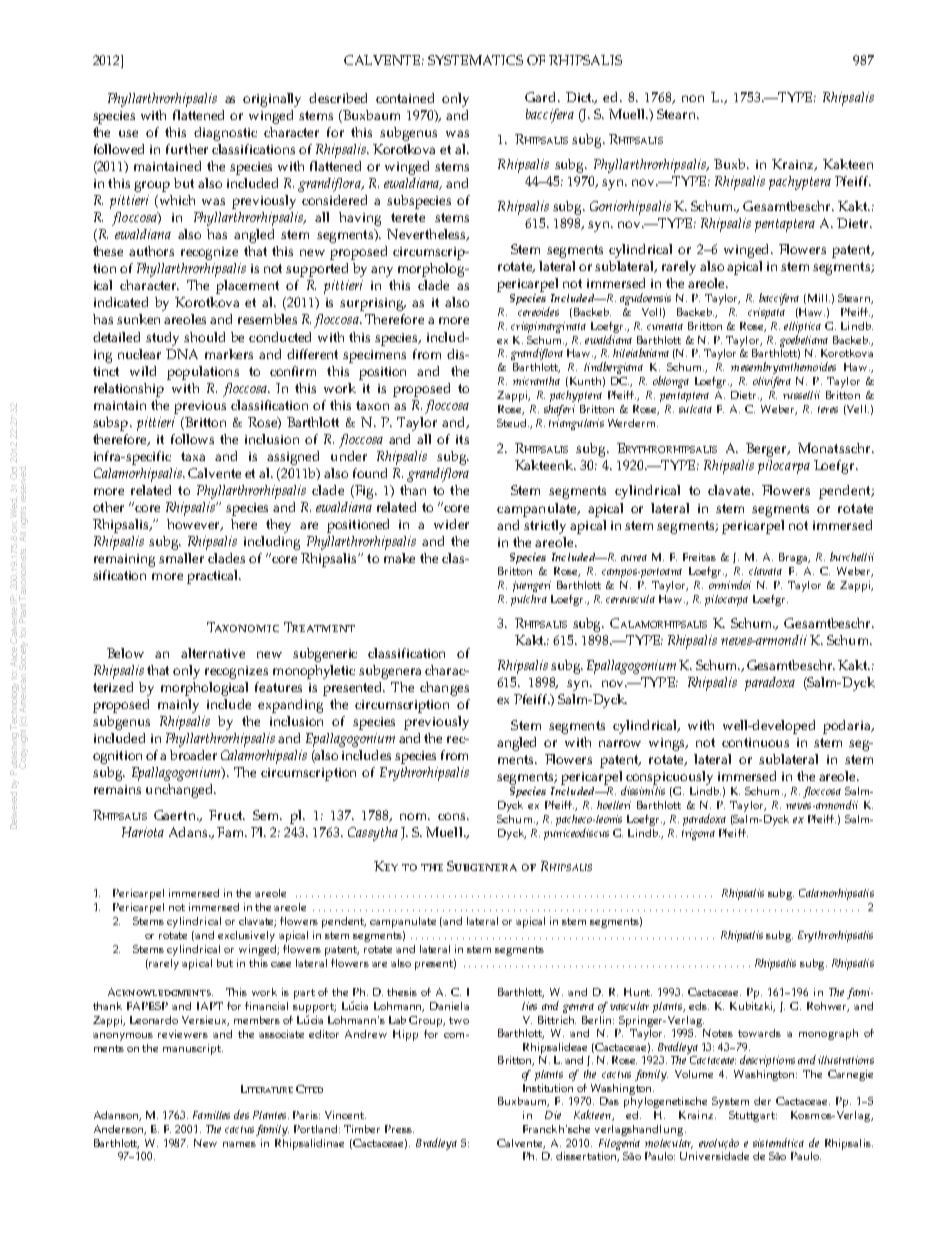 This document has width=952, height=1233. What do you see at coordinates (444, 689) in the document?
I see `changes` at bounding box center [444, 689].
